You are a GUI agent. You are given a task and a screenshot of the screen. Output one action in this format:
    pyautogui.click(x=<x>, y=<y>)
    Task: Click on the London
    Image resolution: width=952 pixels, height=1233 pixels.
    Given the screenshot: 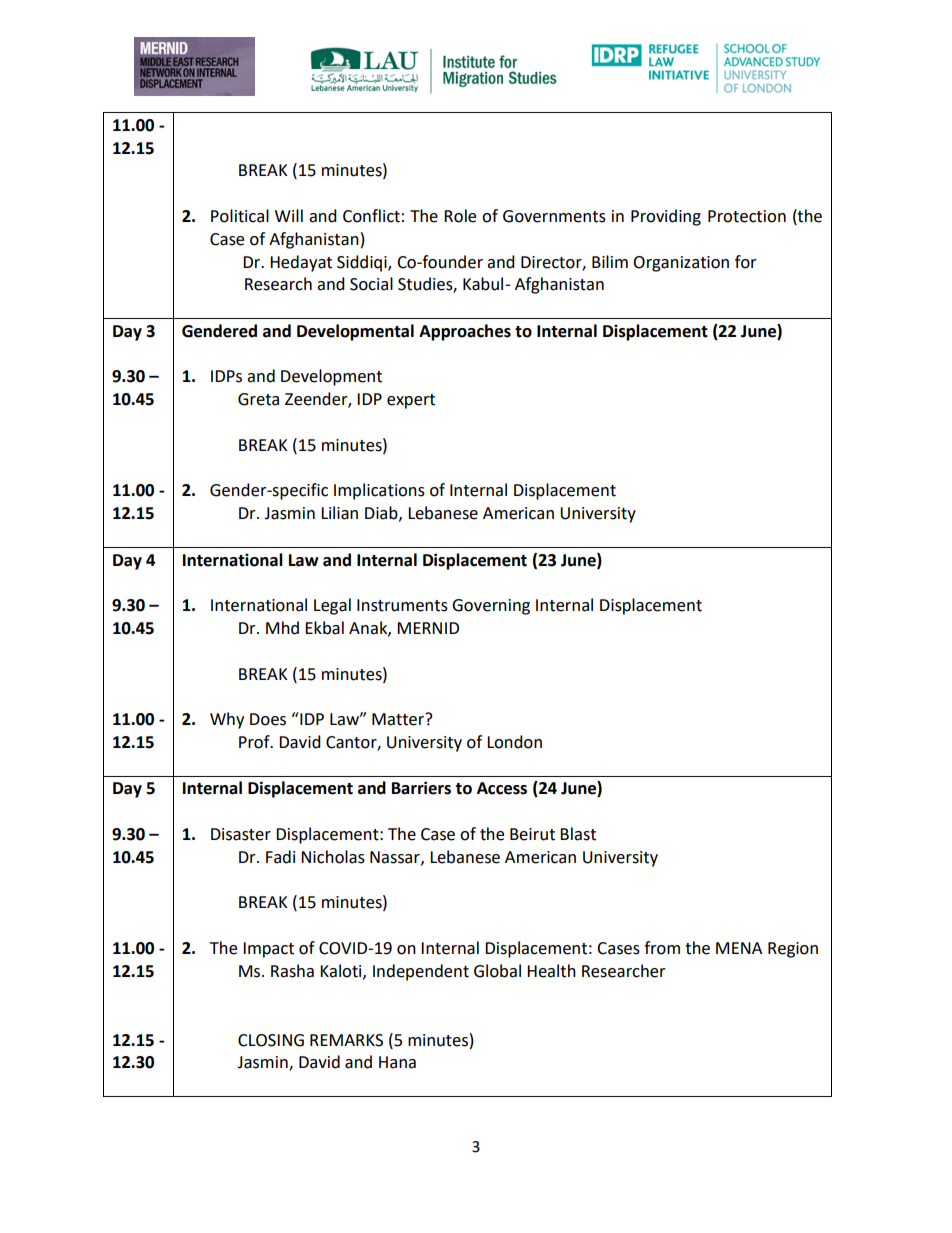 What is the action you would take?
    pyautogui.click(x=514, y=742)
